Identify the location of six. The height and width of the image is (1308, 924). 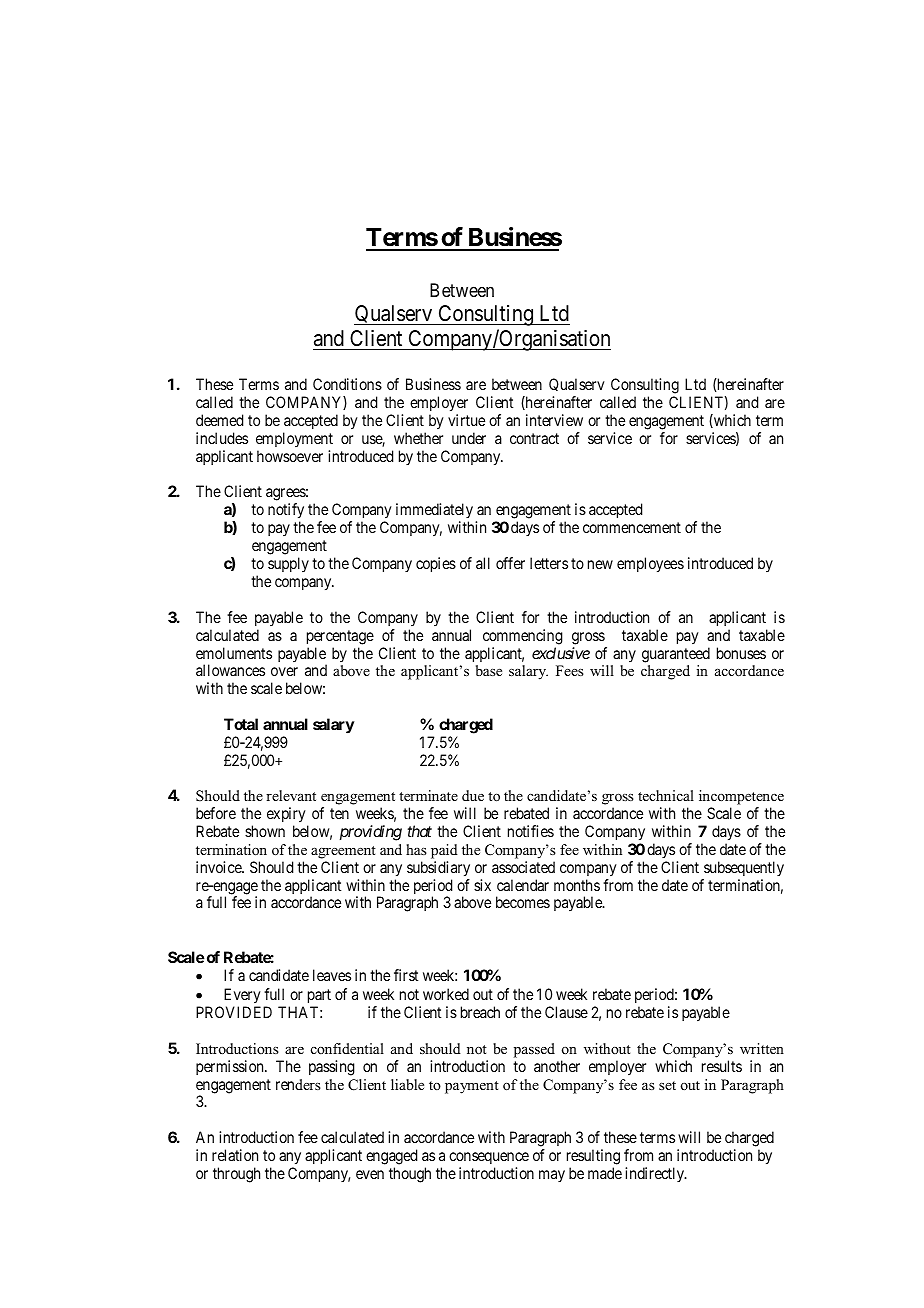
(482, 885).
